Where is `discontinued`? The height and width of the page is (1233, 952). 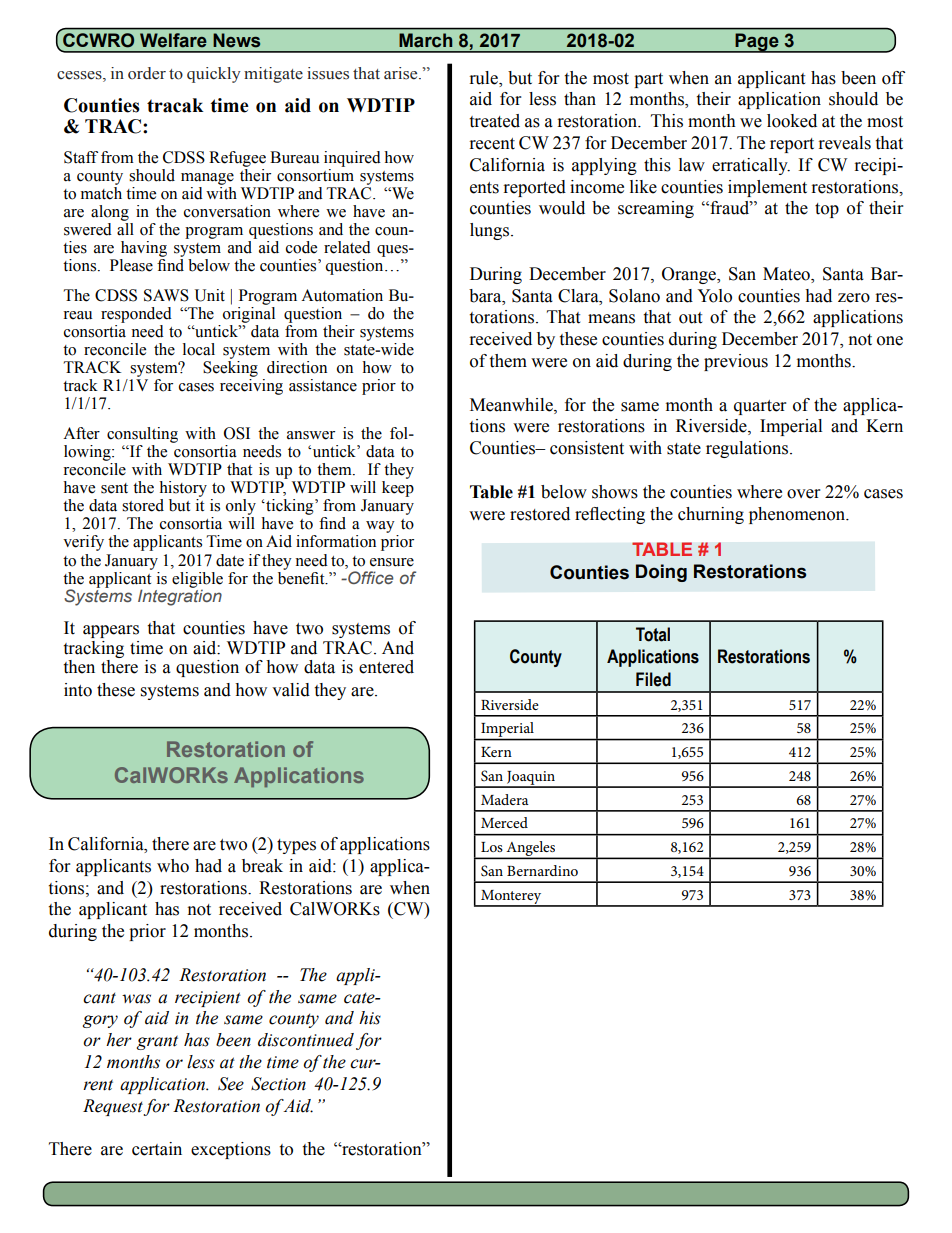
discontinued is located at coordinates (306, 1040).
